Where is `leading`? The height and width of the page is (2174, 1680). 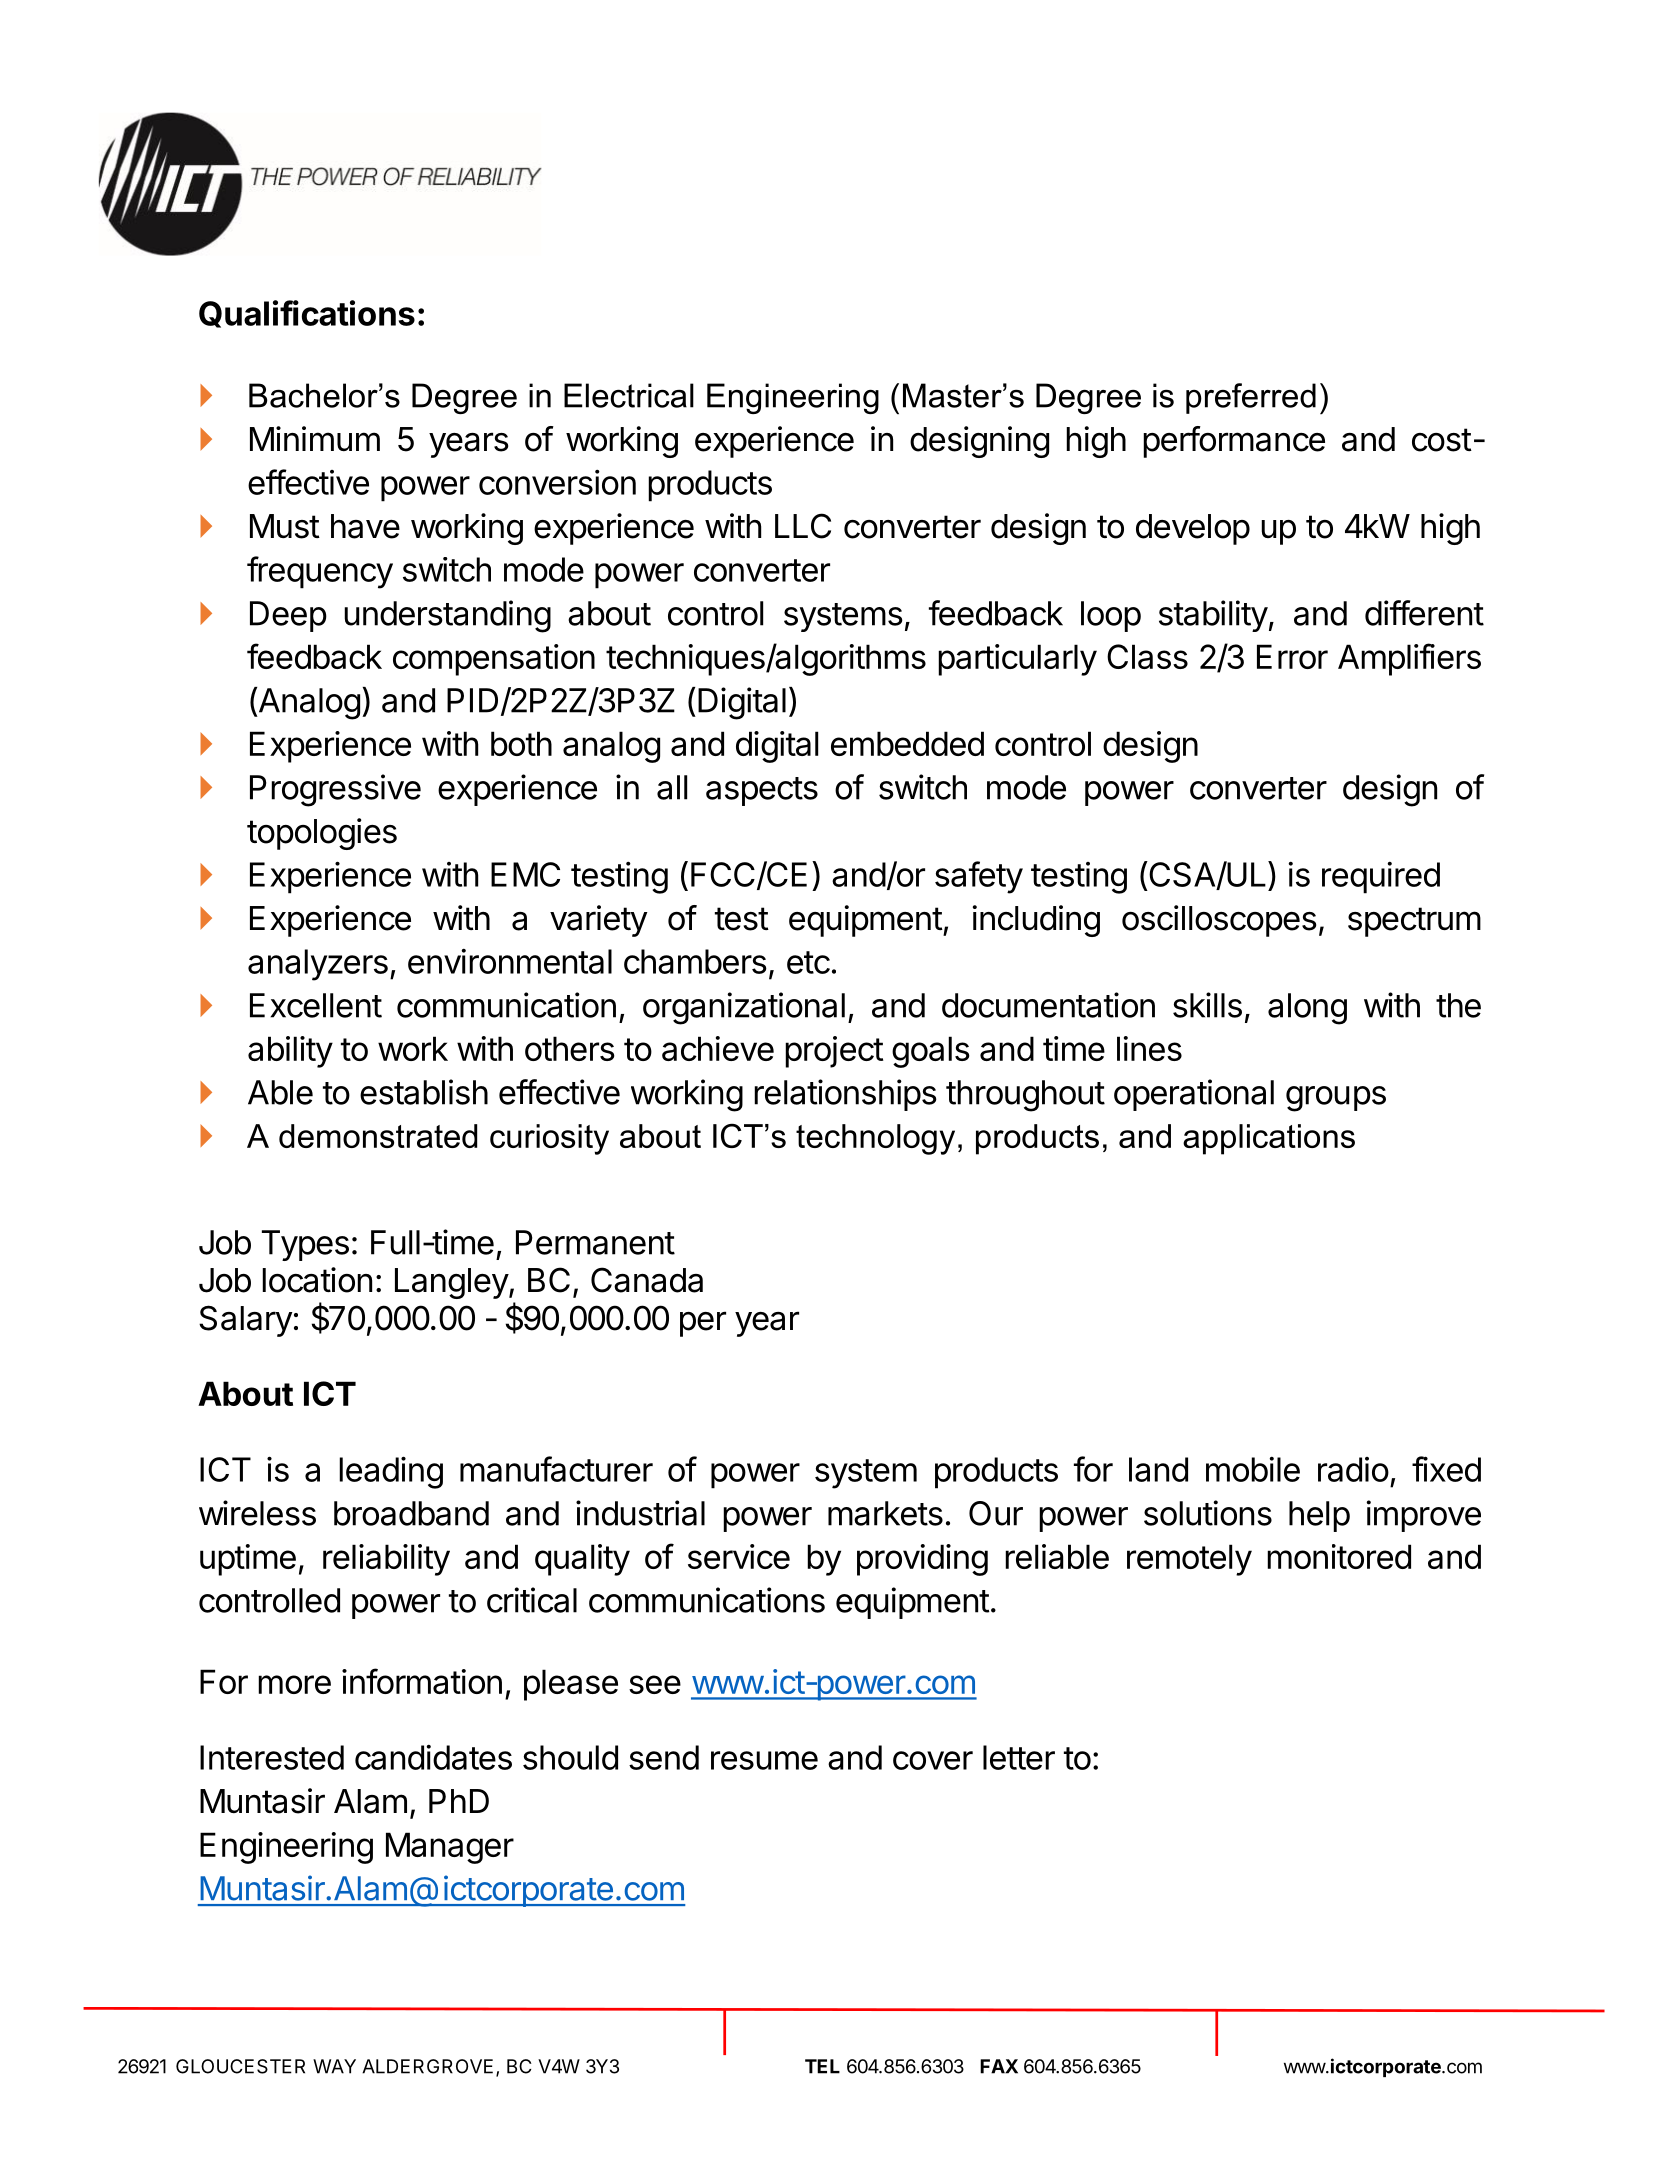 leading is located at coordinates (391, 1472).
